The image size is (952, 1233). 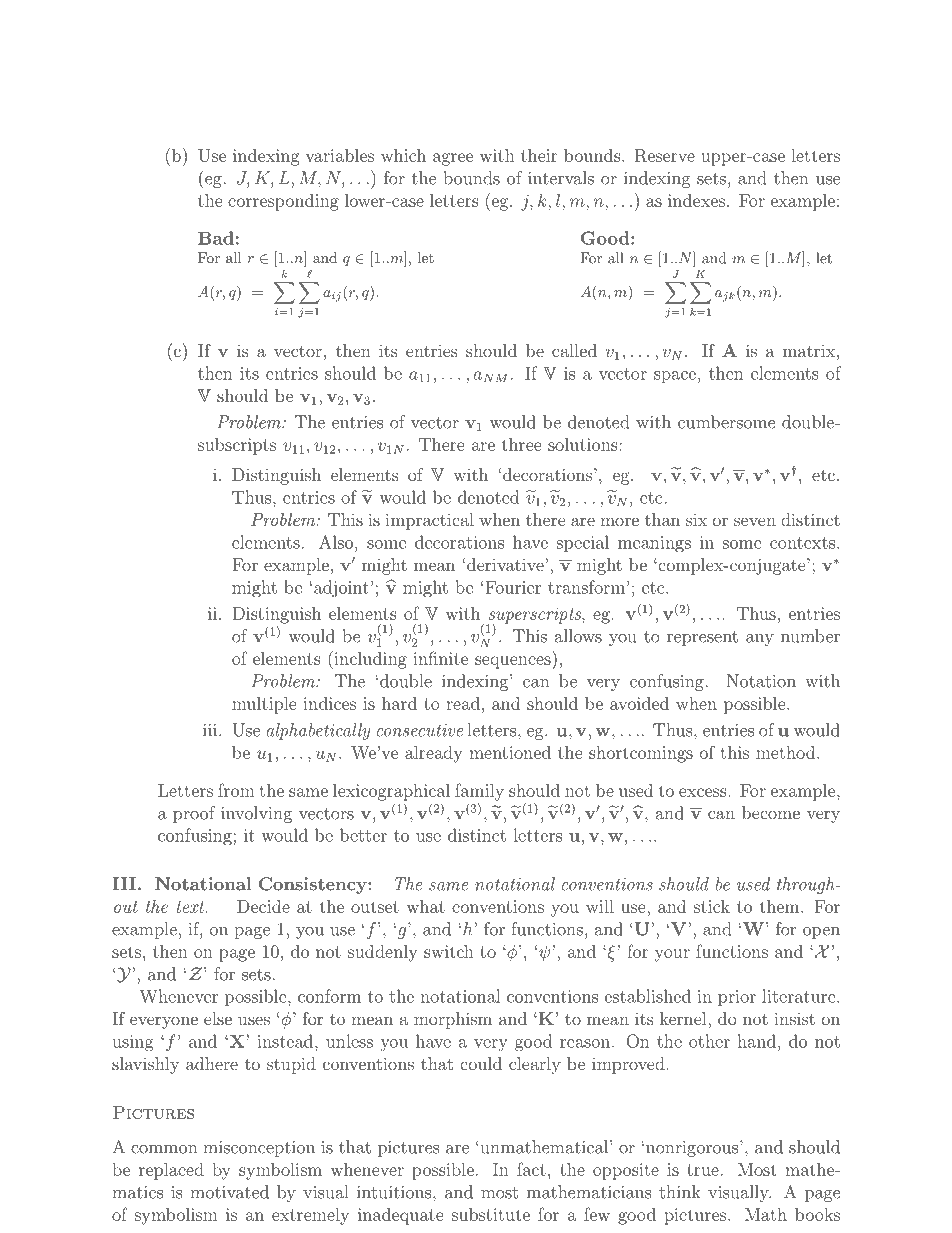 What do you see at coordinates (453, 159) in the page?
I see `agree` at bounding box center [453, 159].
